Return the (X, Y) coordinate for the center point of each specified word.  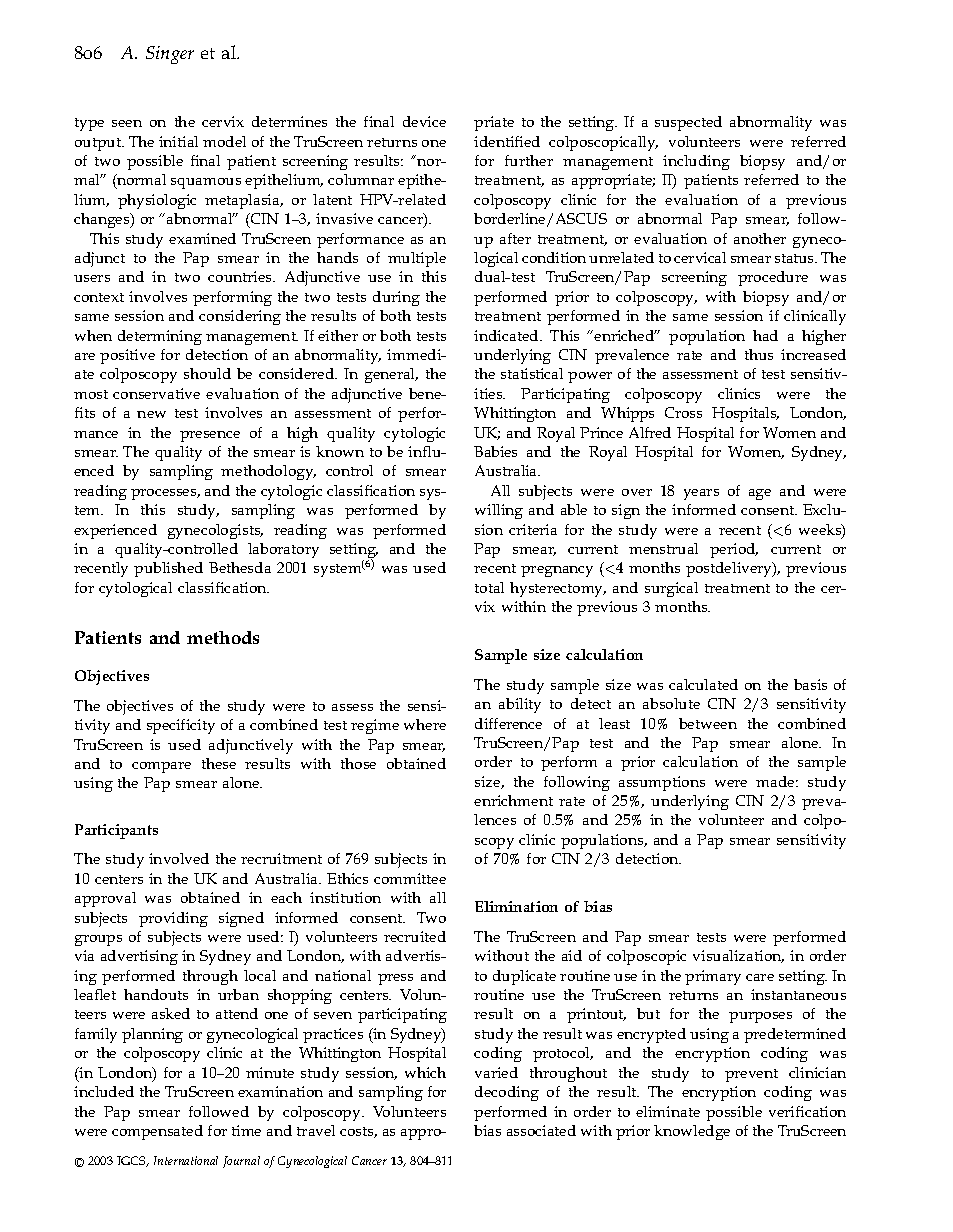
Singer (170, 55)
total (489, 587)
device (424, 121)
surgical (671, 589)
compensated (157, 1132)
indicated (507, 335)
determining (160, 337)
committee (410, 878)
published (168, 569)
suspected (688, 123)
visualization (738, 956)
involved (179, 858)
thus (759, 354)
